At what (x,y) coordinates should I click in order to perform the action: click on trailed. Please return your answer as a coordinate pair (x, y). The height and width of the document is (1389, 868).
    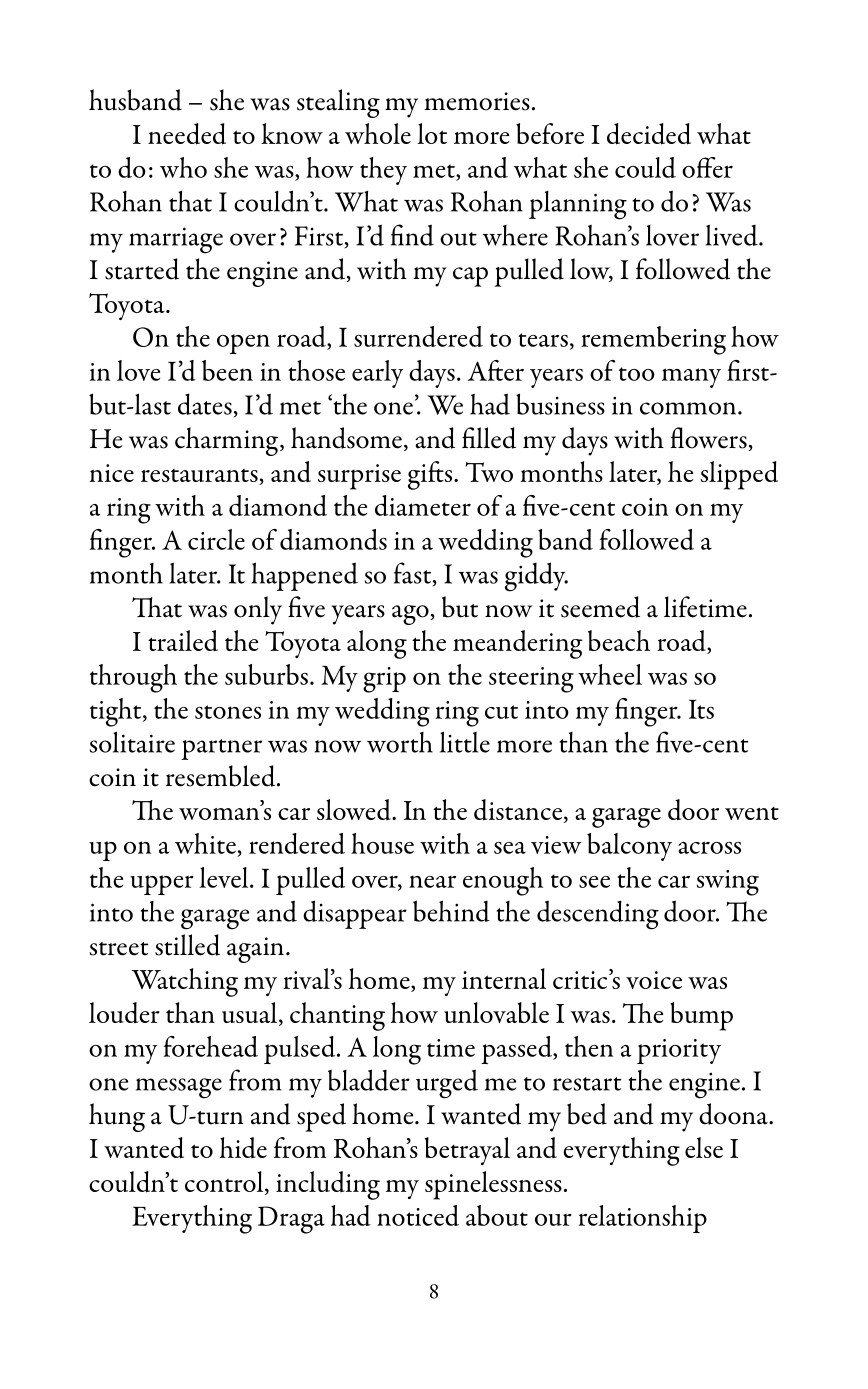
    Looking at the image, I should click on (183, 640).
